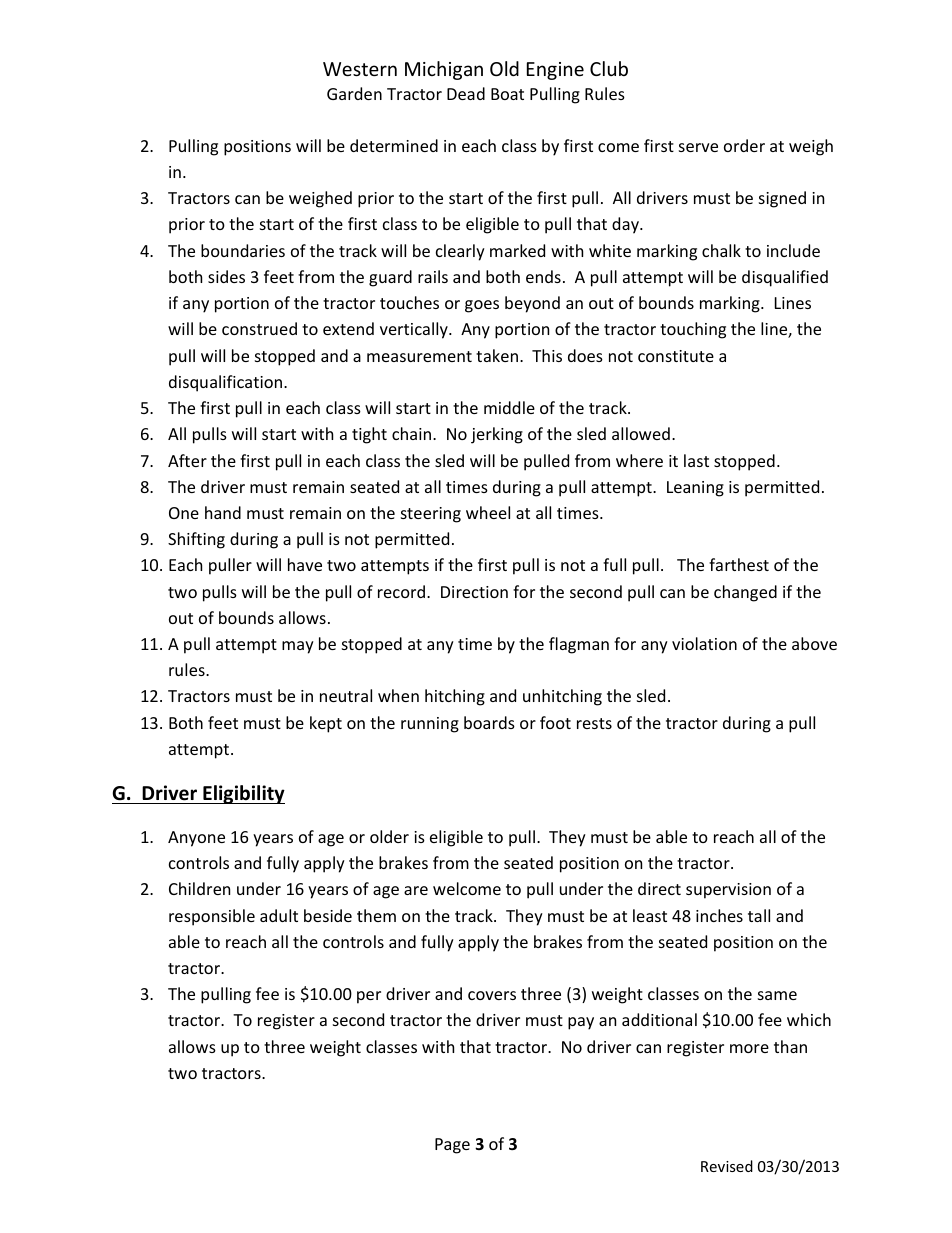  What do you see at coordinates (581, 1023) in the page?
I see `pay` at bounding box center [581, 1023].
